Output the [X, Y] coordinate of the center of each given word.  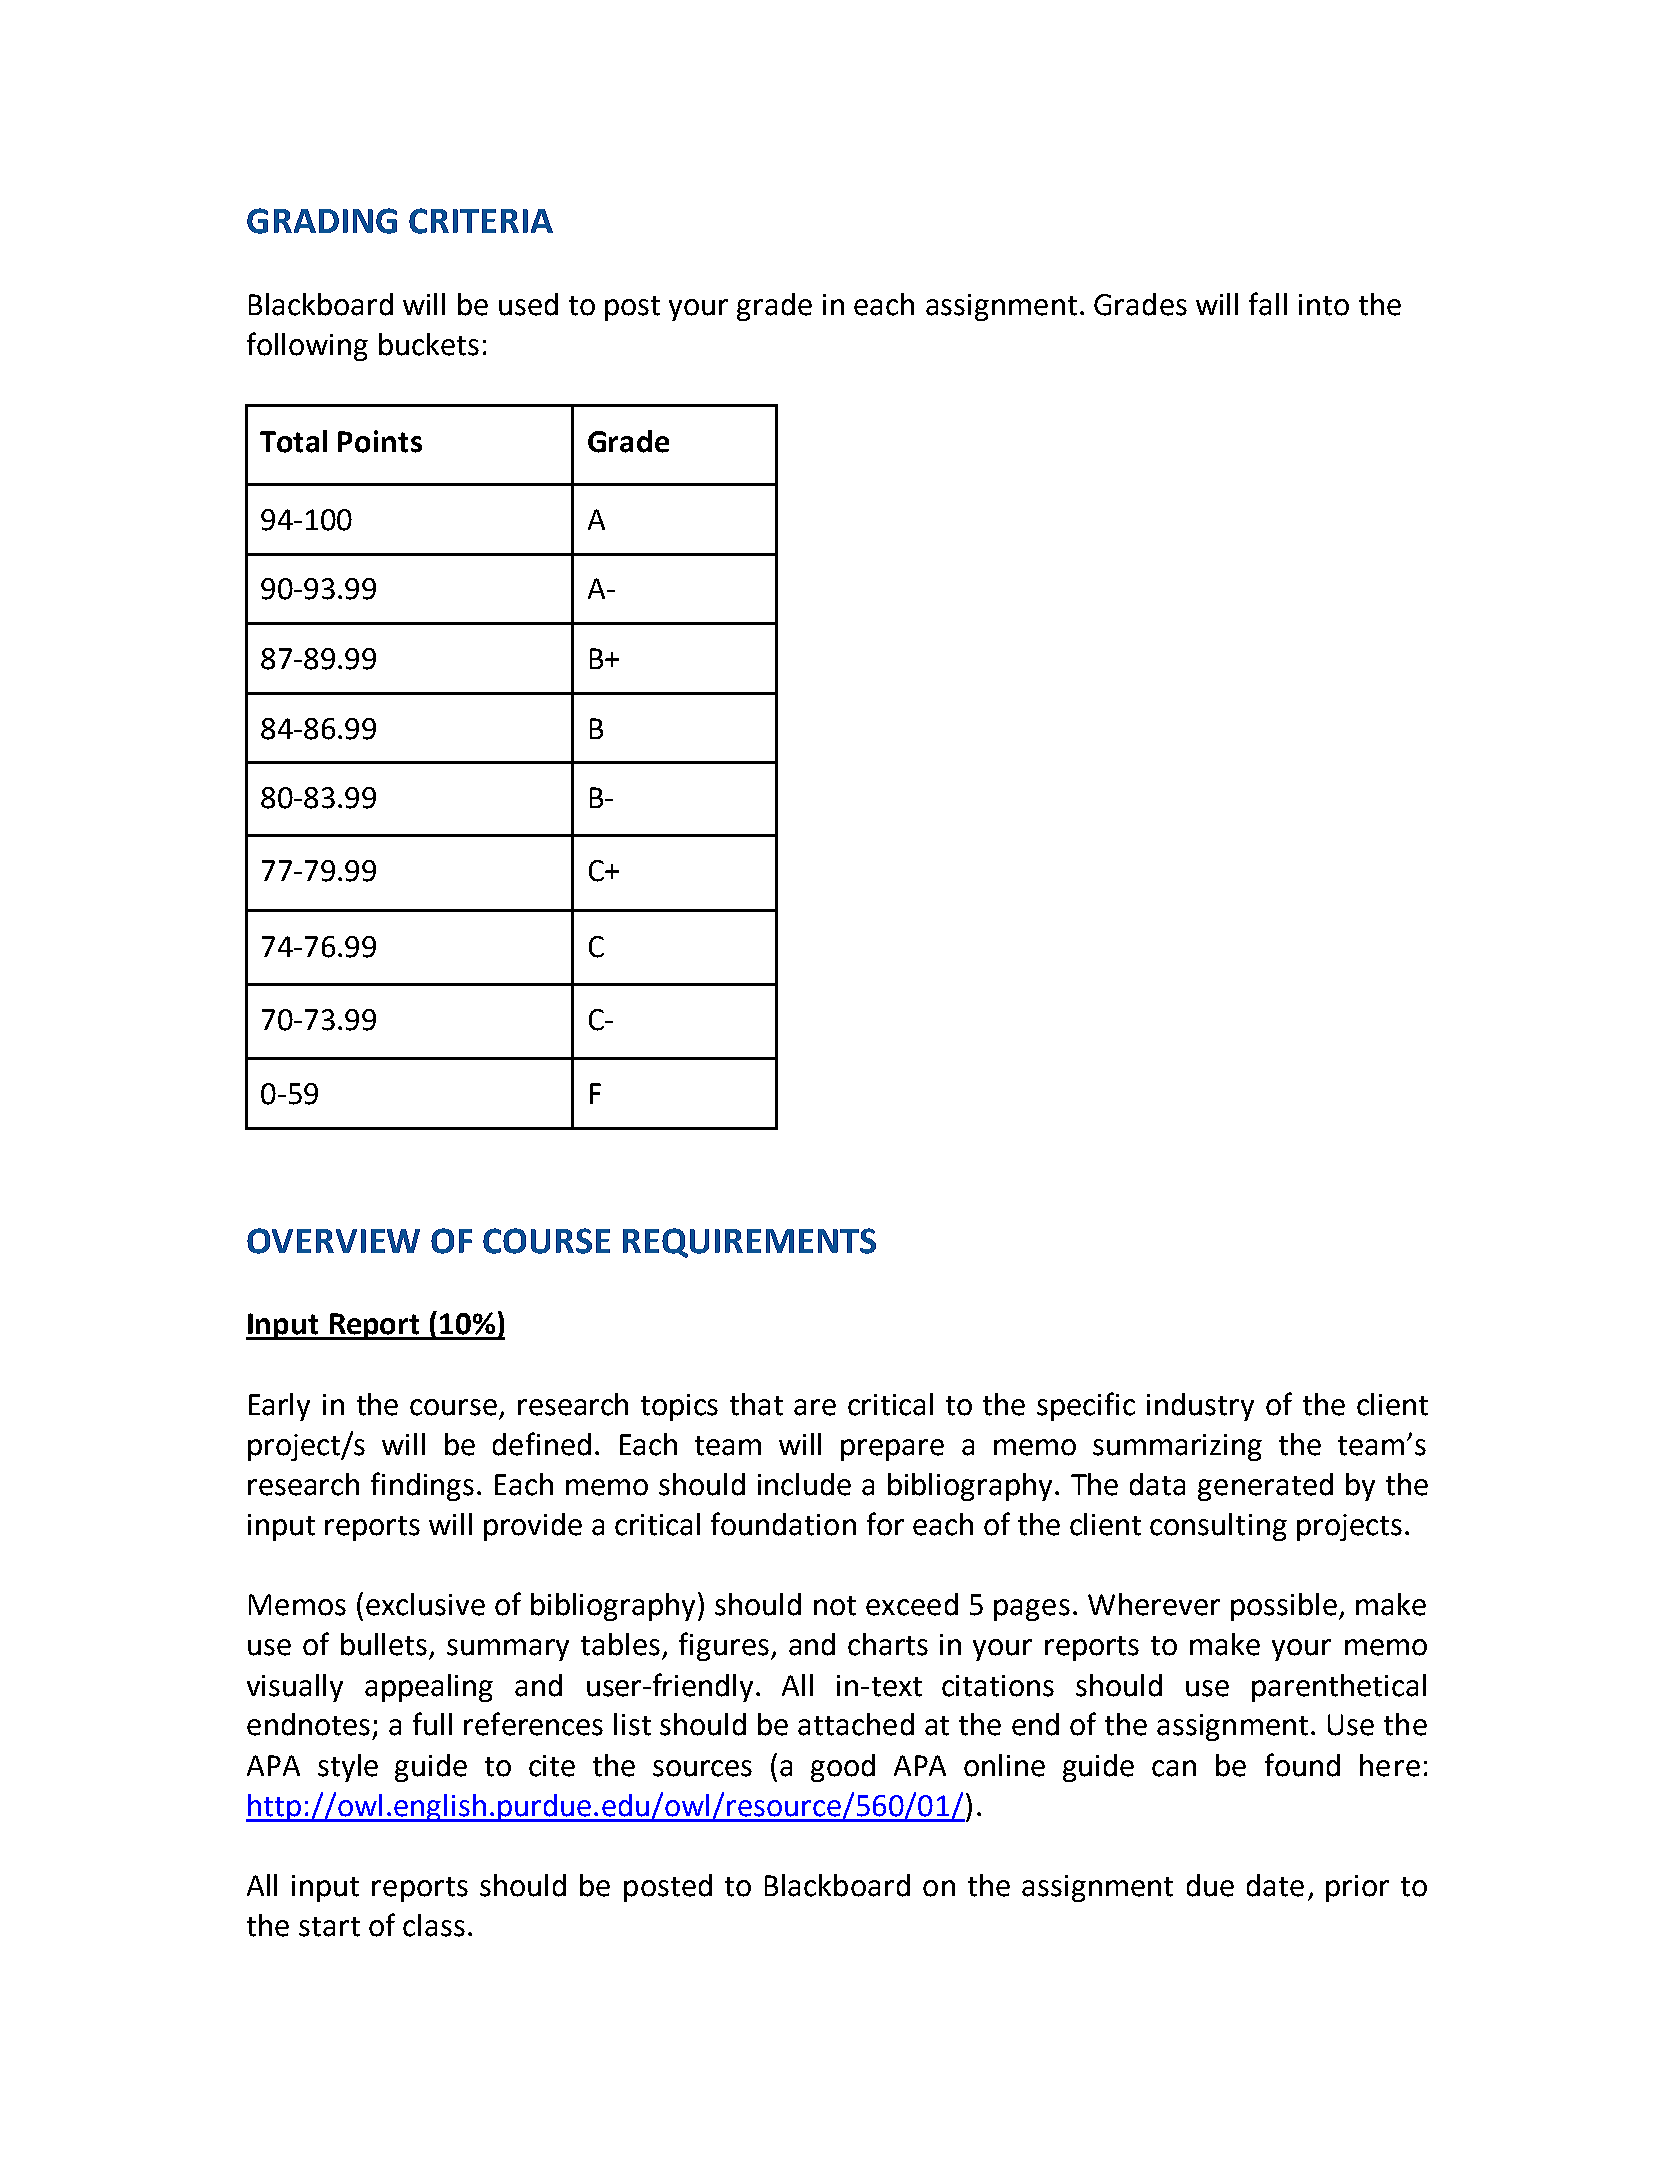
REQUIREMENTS [749, 1243]
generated [1265, 1487]
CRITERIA [481, 221]
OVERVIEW [333, 1241]
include [804, 1484]
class [434, 1925]
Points [380, 441]
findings [422, 1486]
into [1324, 305]
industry [1200, 1407]
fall [1268, 304]
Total [293, 441]
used [528, 304]
